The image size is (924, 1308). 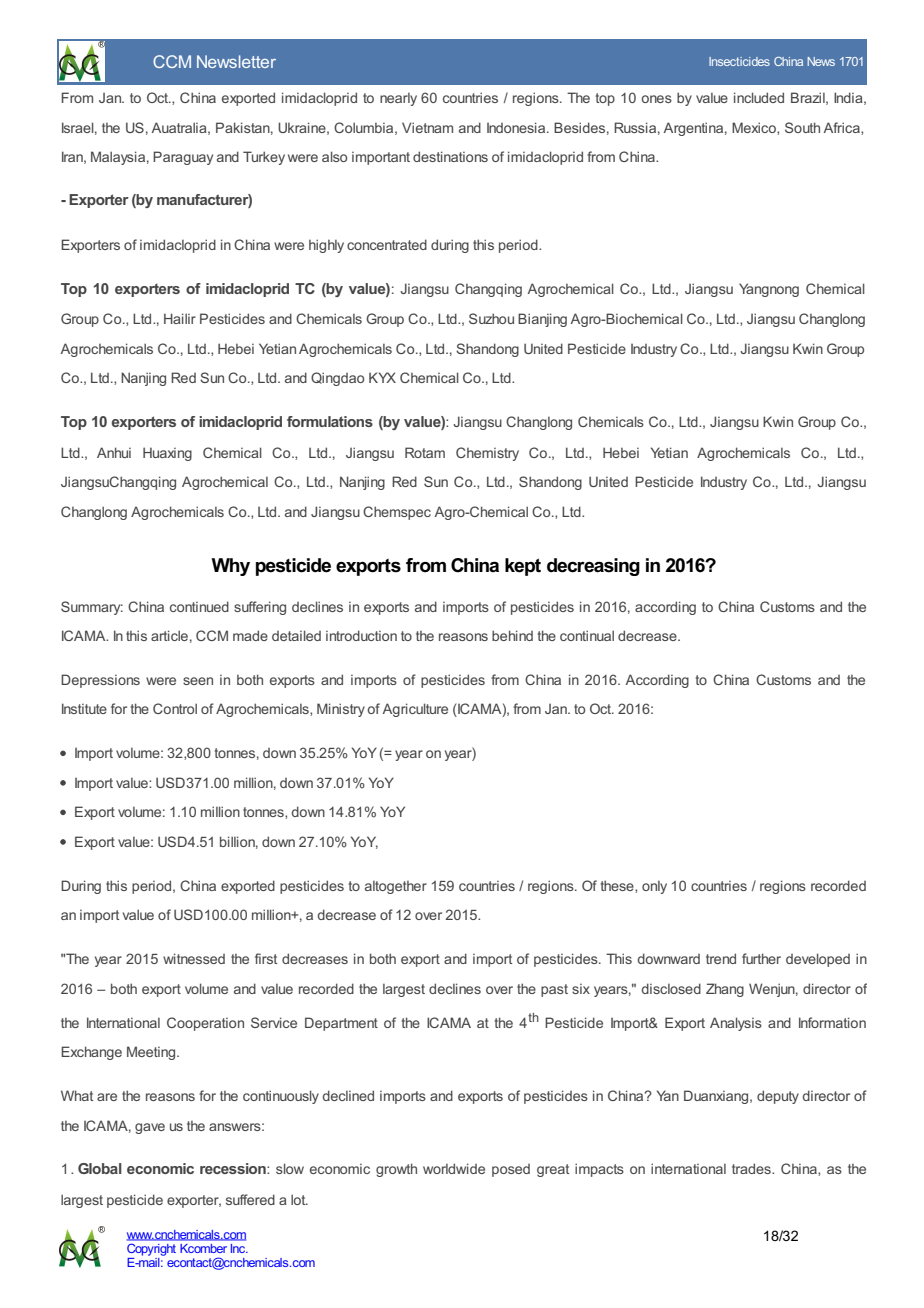 What do you see at coordinates (175, 708) in the image?
I see `Control` at bounding box center [175, 708].
